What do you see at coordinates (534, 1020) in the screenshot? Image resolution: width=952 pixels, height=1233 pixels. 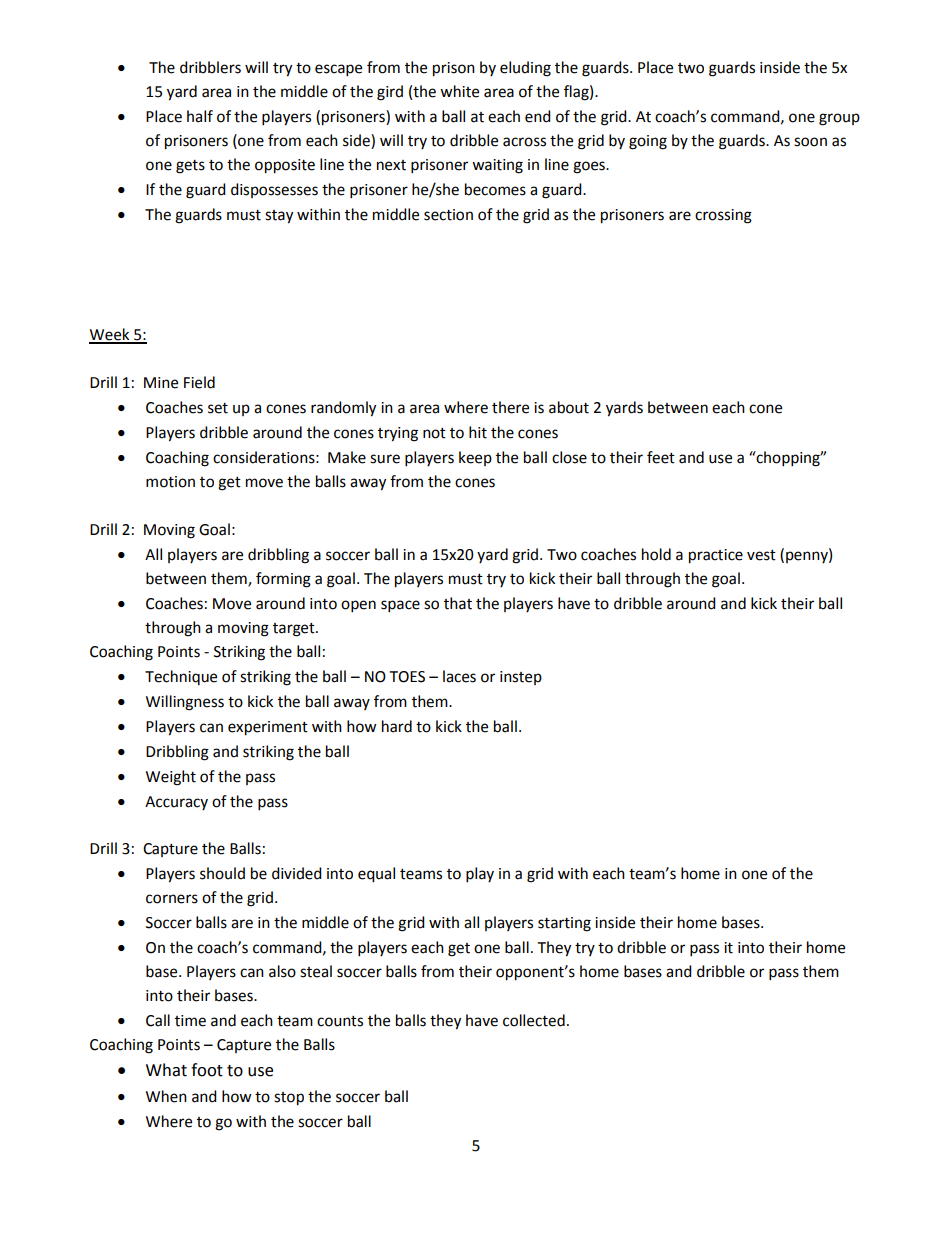 I see `collected` at bounding box center [534, 1020].
